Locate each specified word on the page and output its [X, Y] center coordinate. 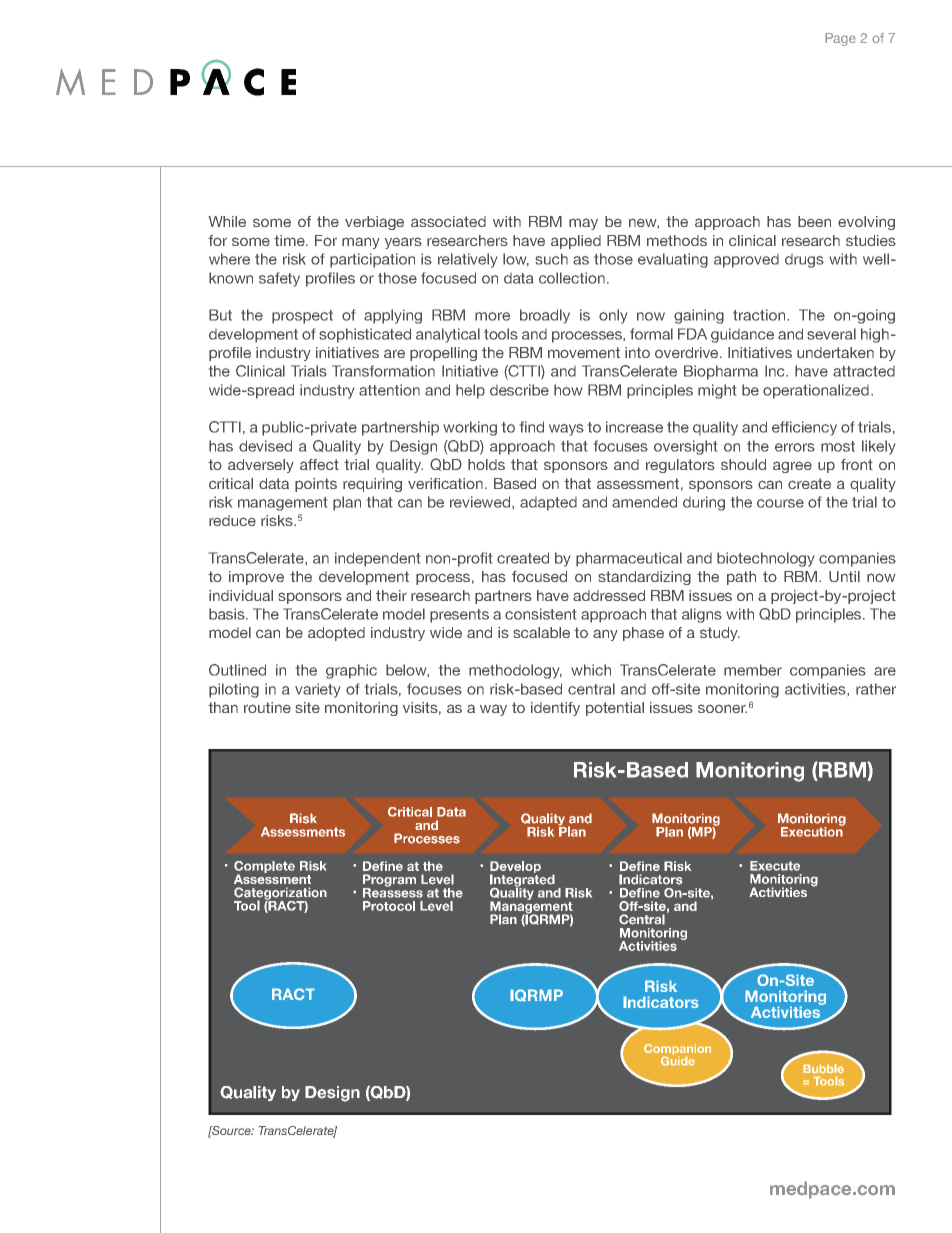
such [551, 259]
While [227, 221]
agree [792, 467]
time [290, 240]
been [814, 221]
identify [555, 709]
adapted [548, 504]
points [316, 485]
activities [816, 689]
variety [317, 690]
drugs [804, 261]
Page [840, 39]
